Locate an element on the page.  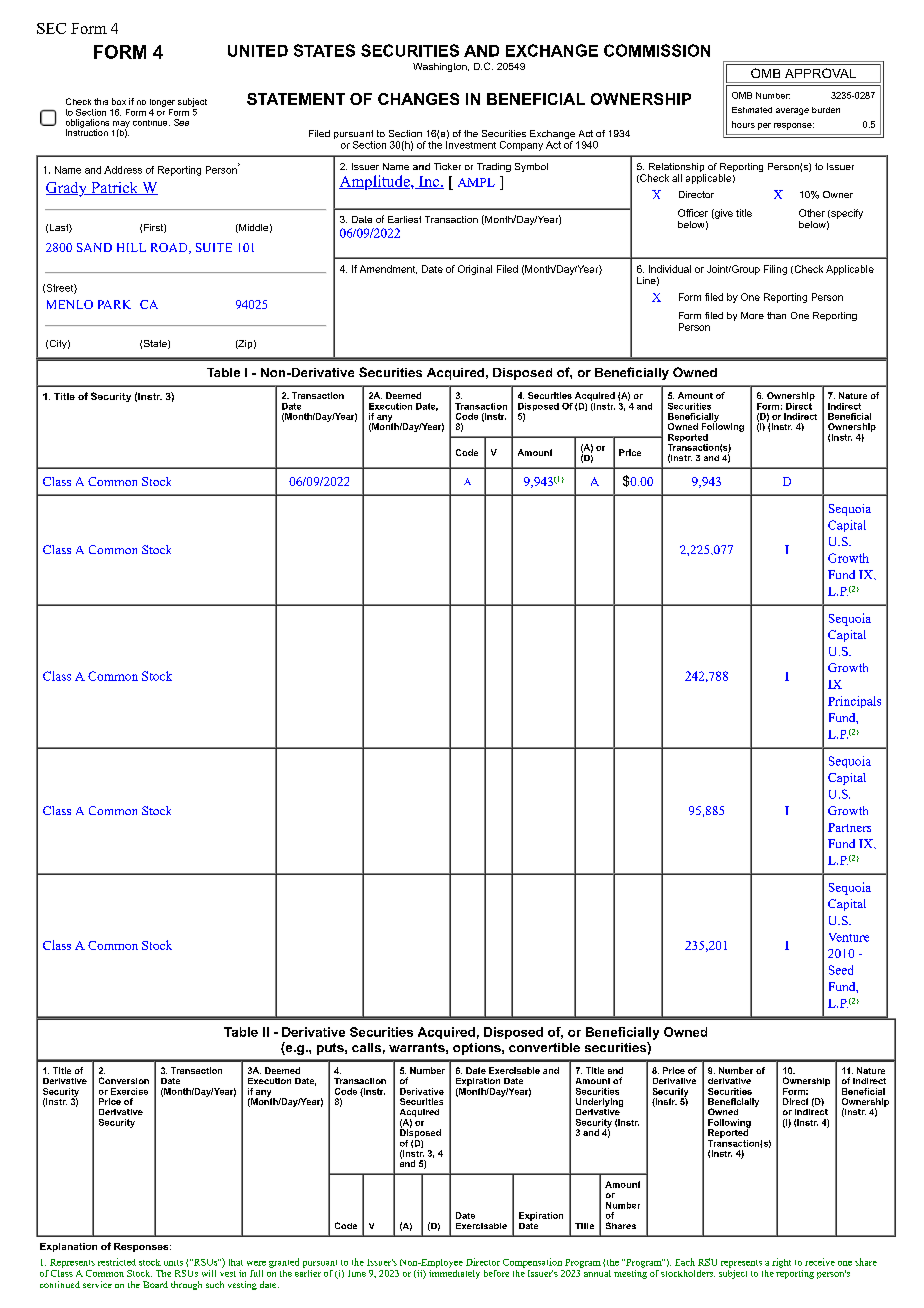
Original is located at coordinates (475, 270).
